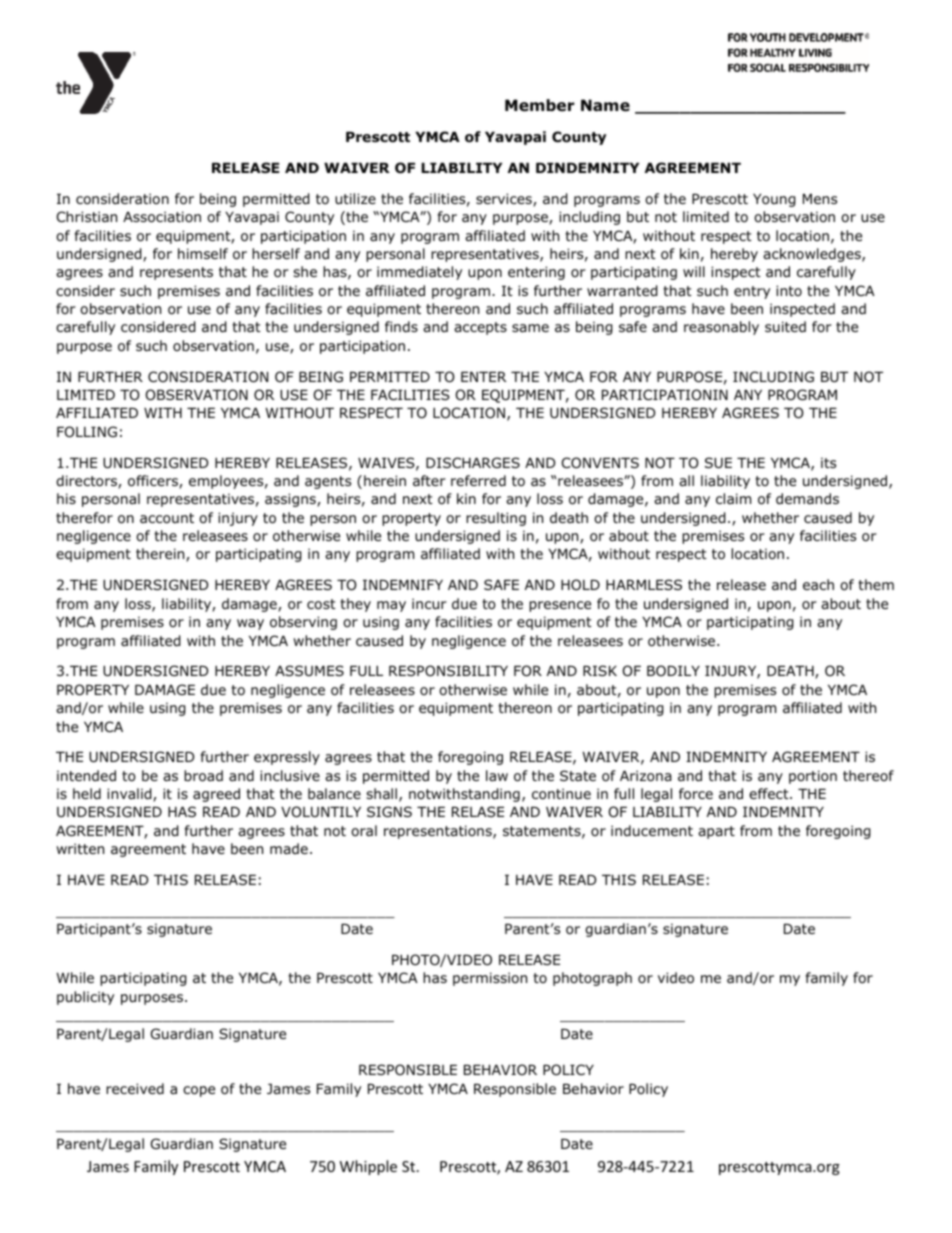  Describe the element at coordinates (774, 200) in the document. I see `Young` at that location.
